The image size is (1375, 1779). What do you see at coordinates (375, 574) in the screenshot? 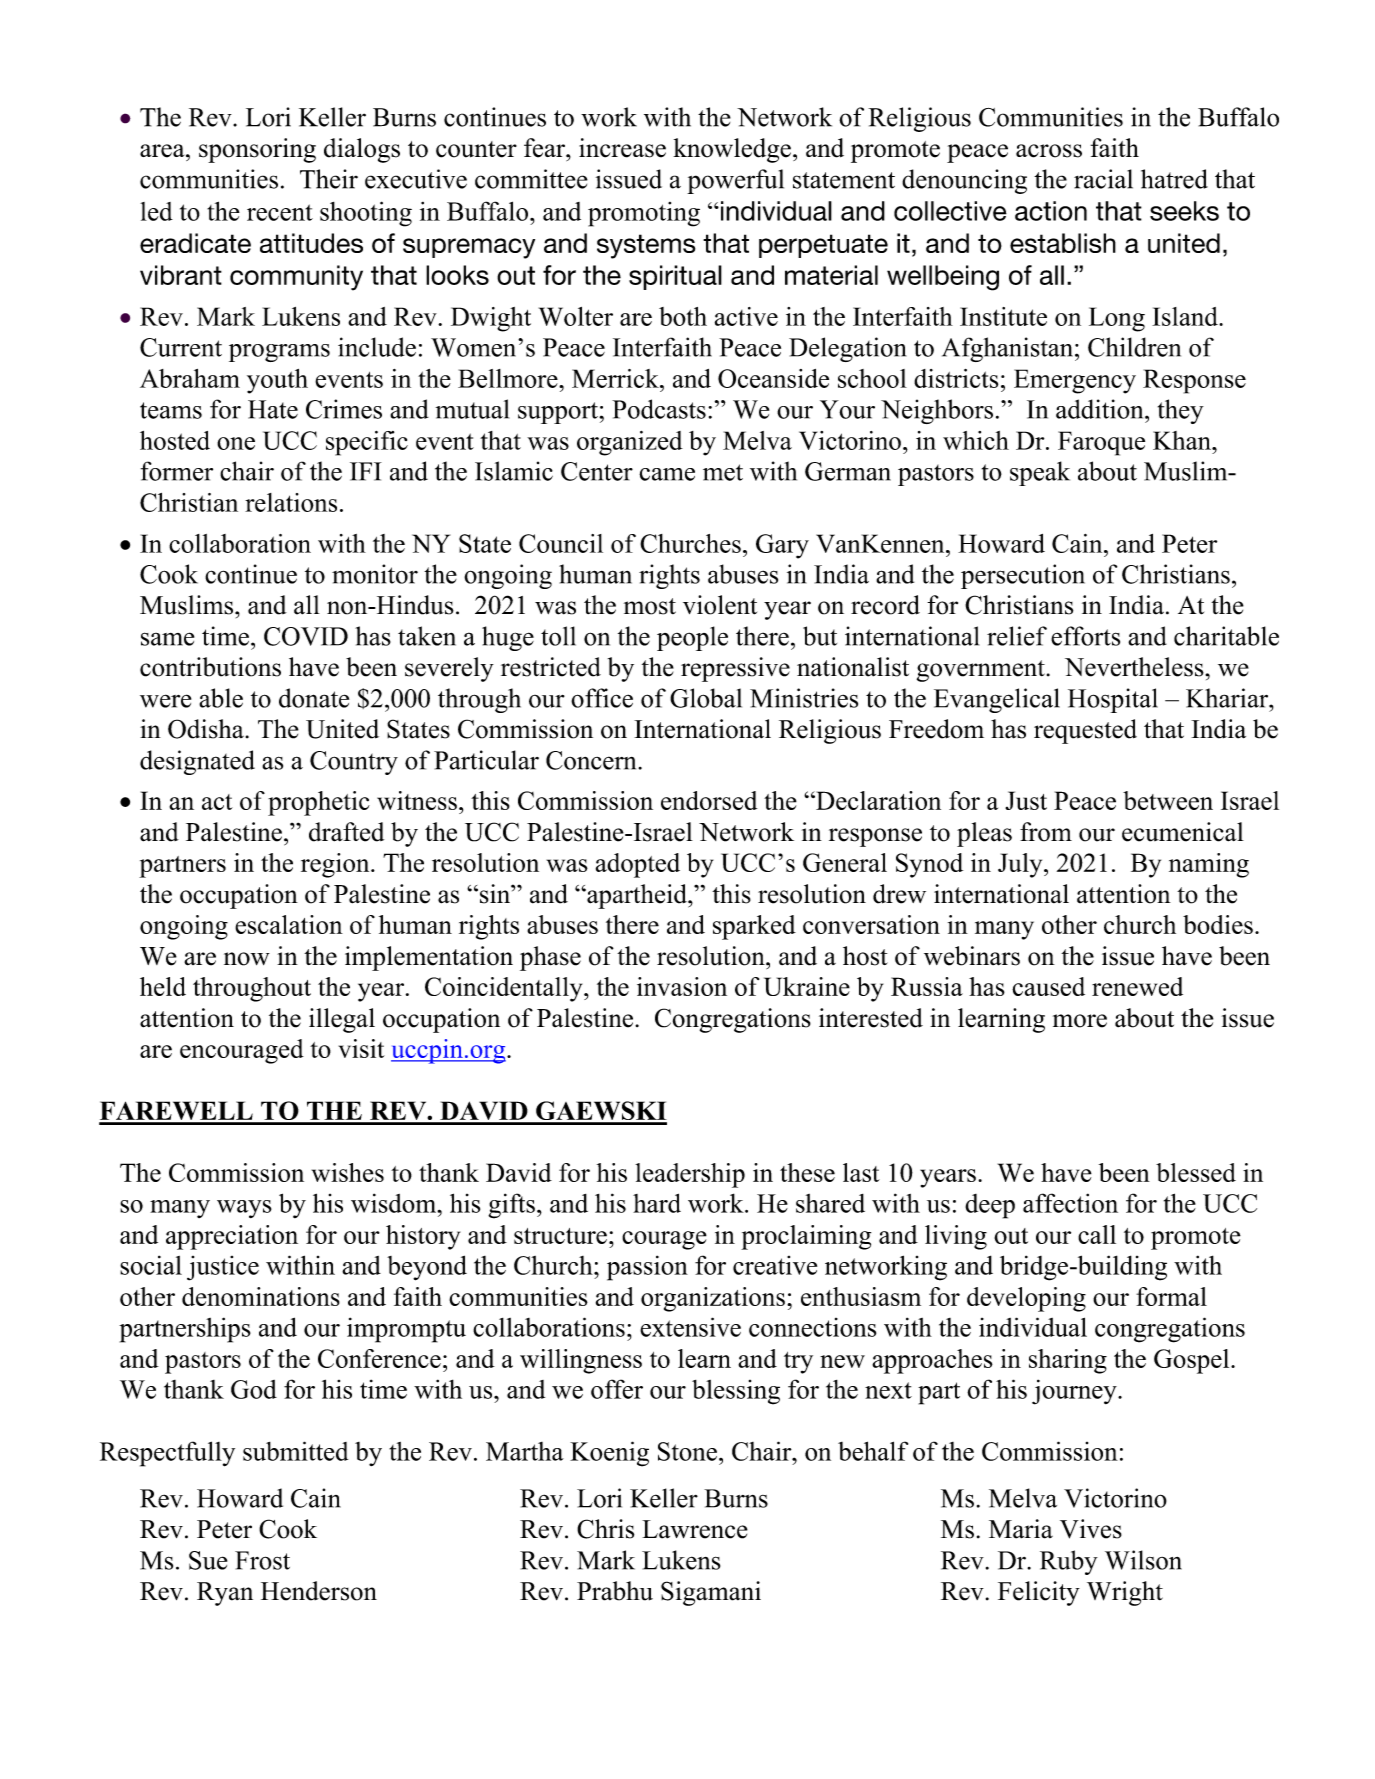
I see `monitor` at bounding box center [375, 574].
